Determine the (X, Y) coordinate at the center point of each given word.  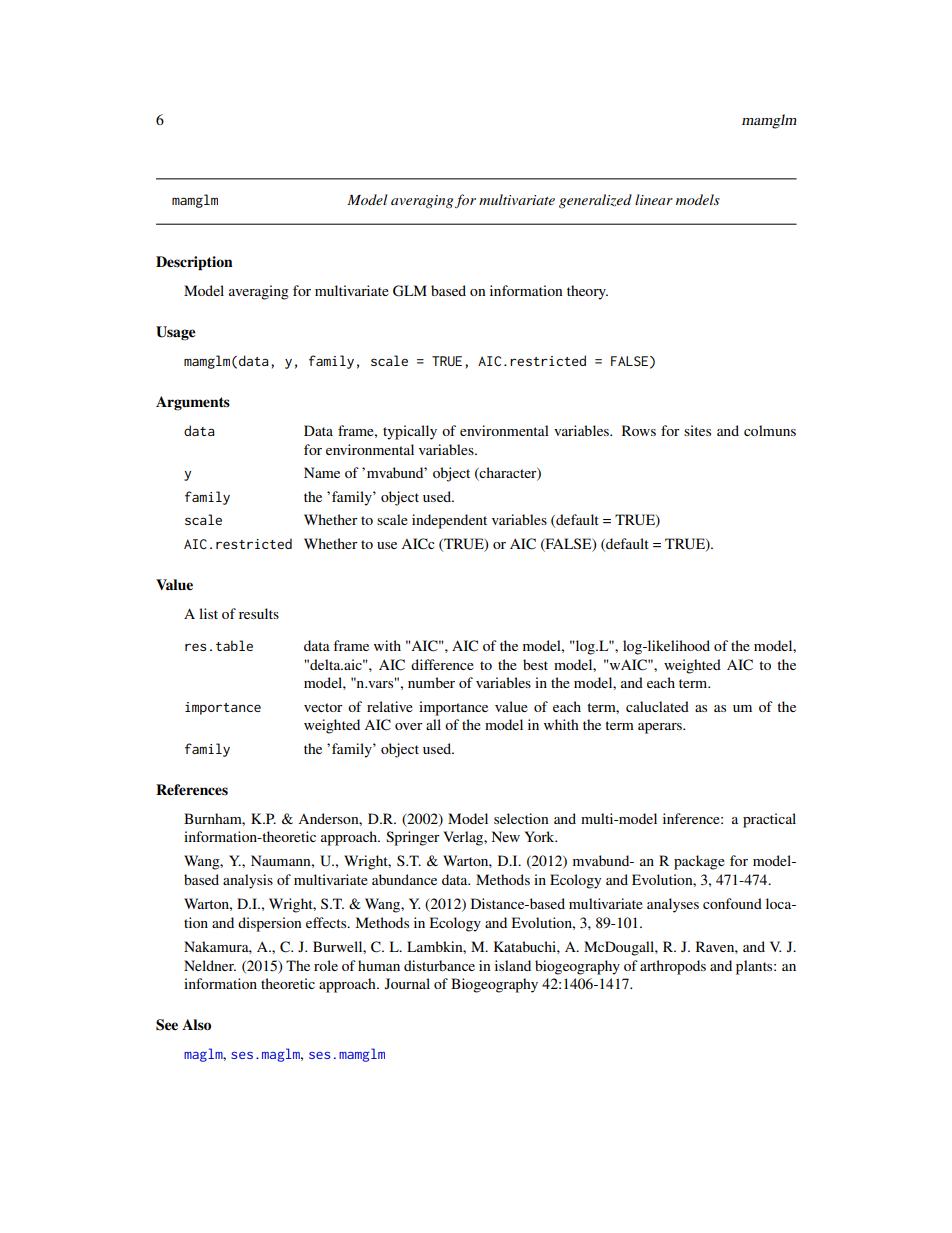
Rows (639, 430)
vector (323, 707)
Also (196, 1025)
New (506, 836)
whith (561, 724)
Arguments (193, 403)
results (259, 613)
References (192, 790)
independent (449, 521)
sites (697, 430)
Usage (175, 333)
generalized (595, 201)
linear (654, 199)
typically (410, 432)
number (431, 682)
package (699, 862)
